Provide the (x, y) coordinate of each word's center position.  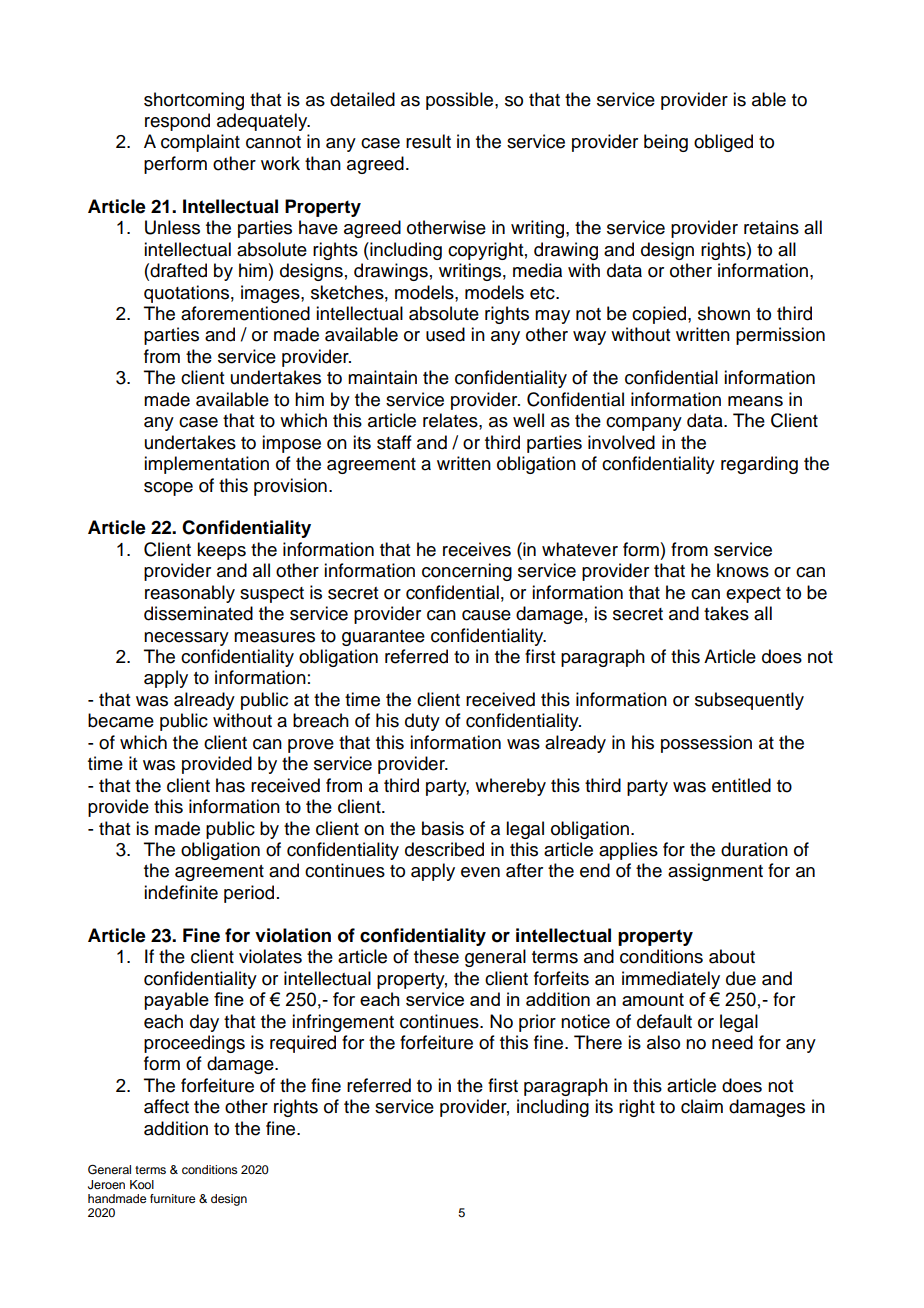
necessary (186, 639)
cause (486, 615)
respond (177, 122)
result (428, 141)
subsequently (749, 701)
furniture (172, 1198)
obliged (723, 143)
